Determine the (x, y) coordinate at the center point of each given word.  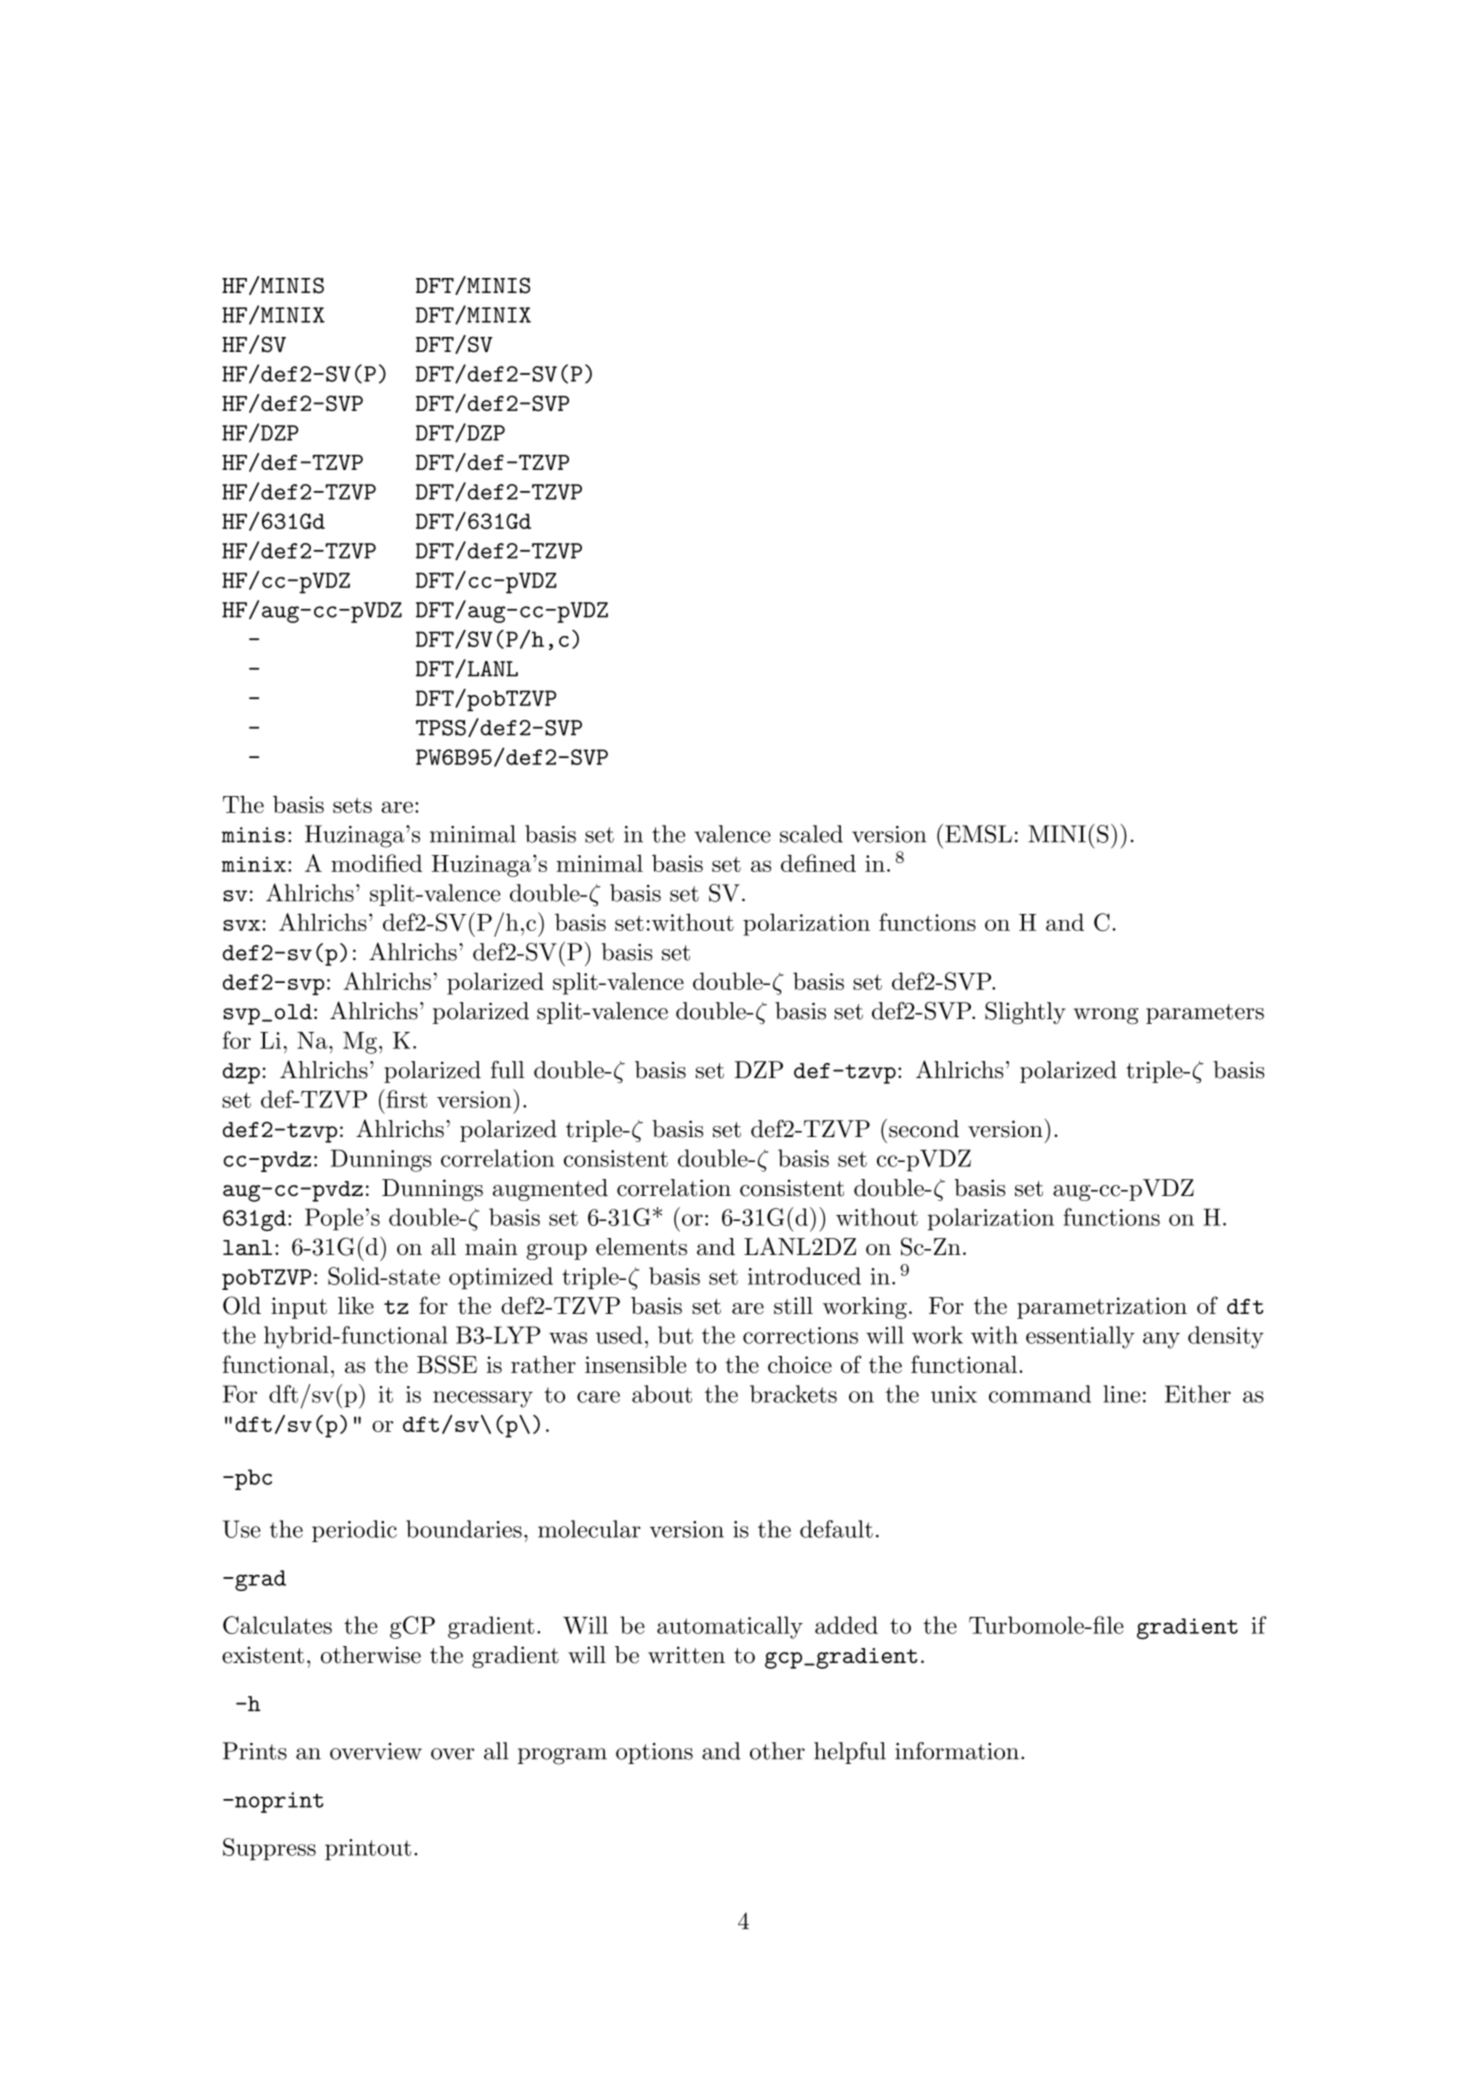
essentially (1080, 1337)
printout (368, 1849)
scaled (811, 834)
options (654, 1753)
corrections (800, 1335)
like (356, 1306)
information (957, 1751)
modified (376, 863)
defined (818, 863)
